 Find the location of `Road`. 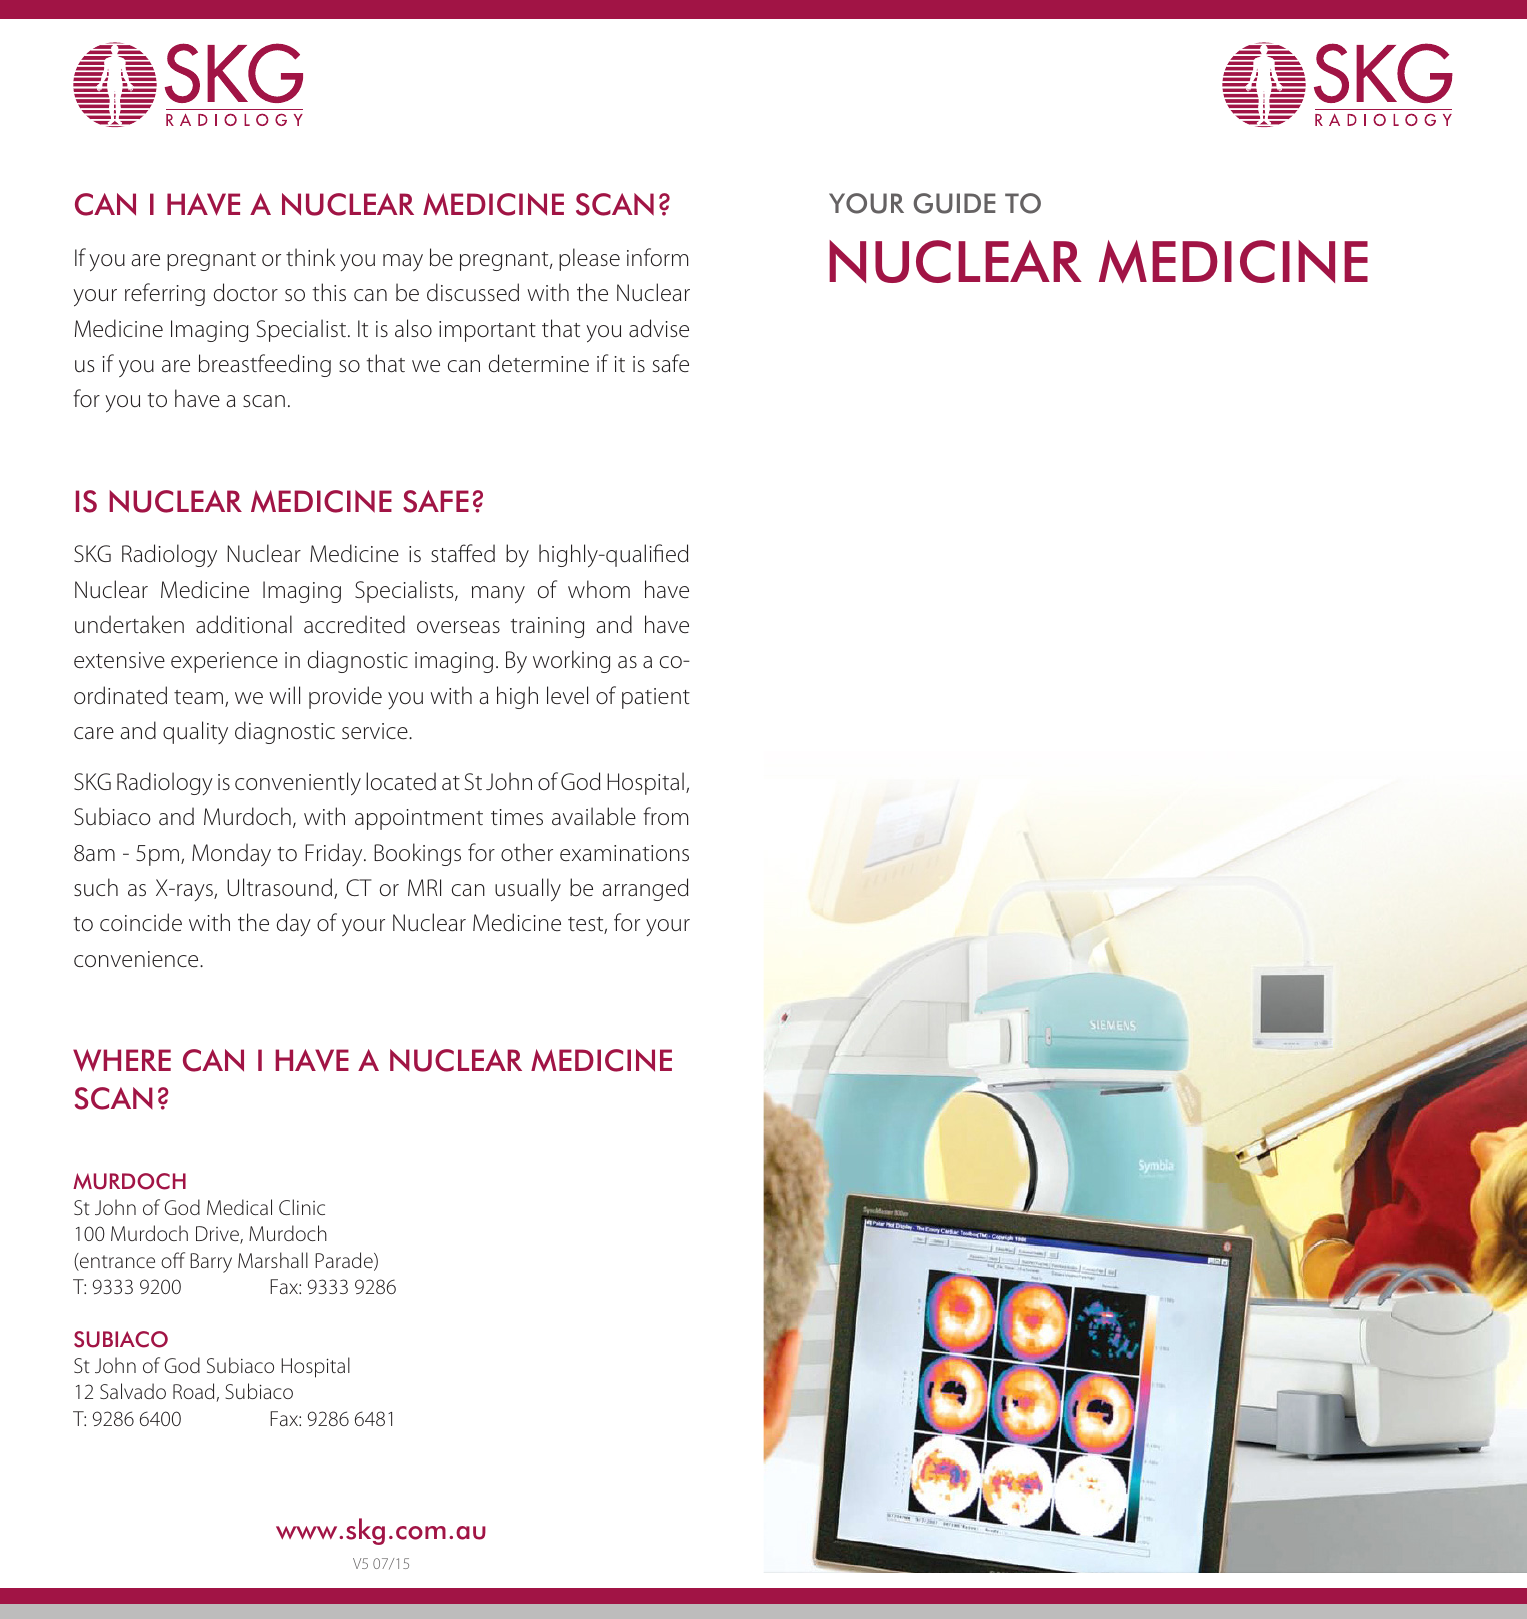

Road is located at coordinates (193, 1391).
